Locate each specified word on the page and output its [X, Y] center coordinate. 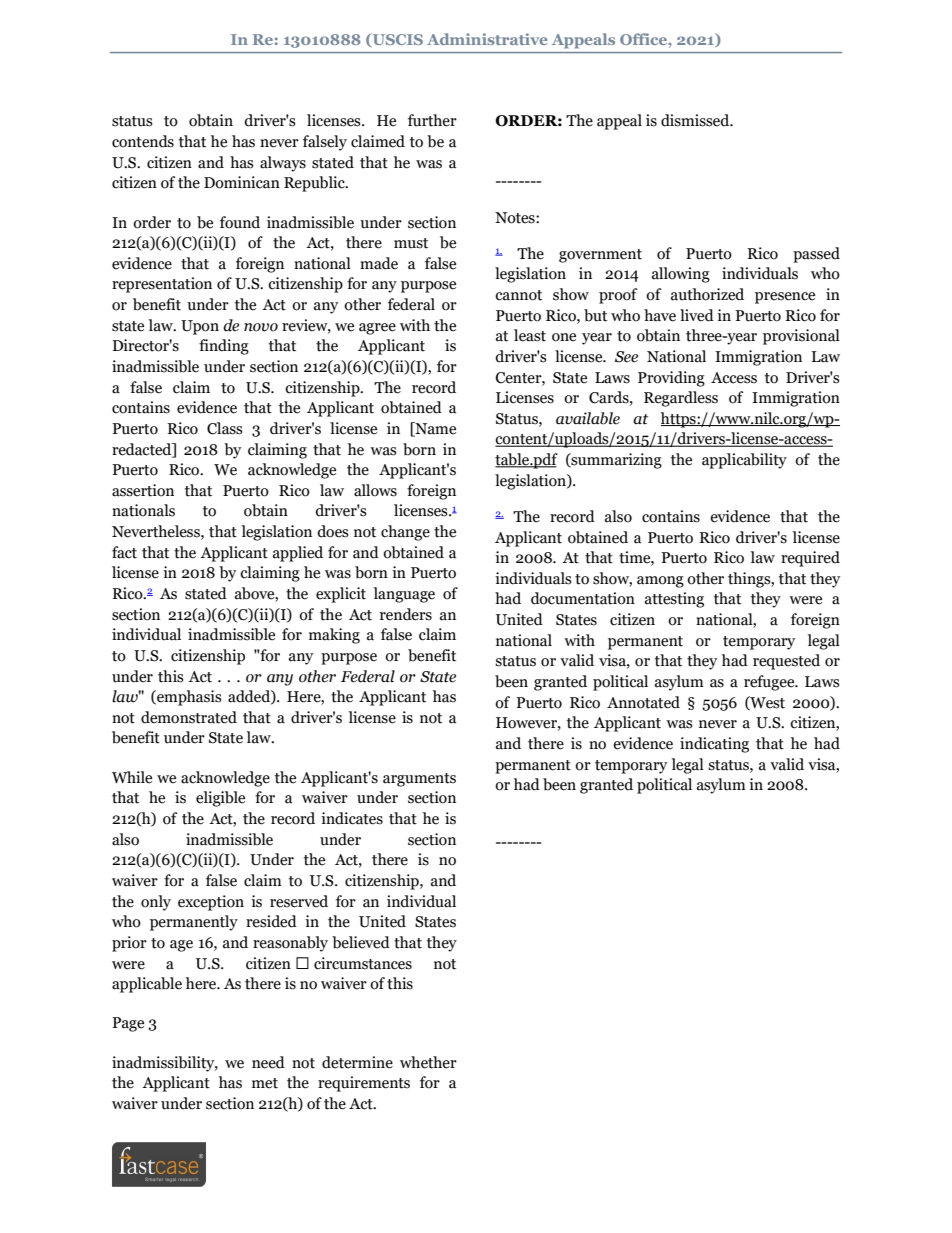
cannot [518, 295]
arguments [419, 780]
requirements [364, 1084]
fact [124, 552]
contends [143, 141]
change [405, 533]
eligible [220, 799]
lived [697, 315]
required [810, 559]
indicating [714, 745]
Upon [200, 327]
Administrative [487, 39]
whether [428, 1062]
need [268, 1062]
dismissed [696, 120]
